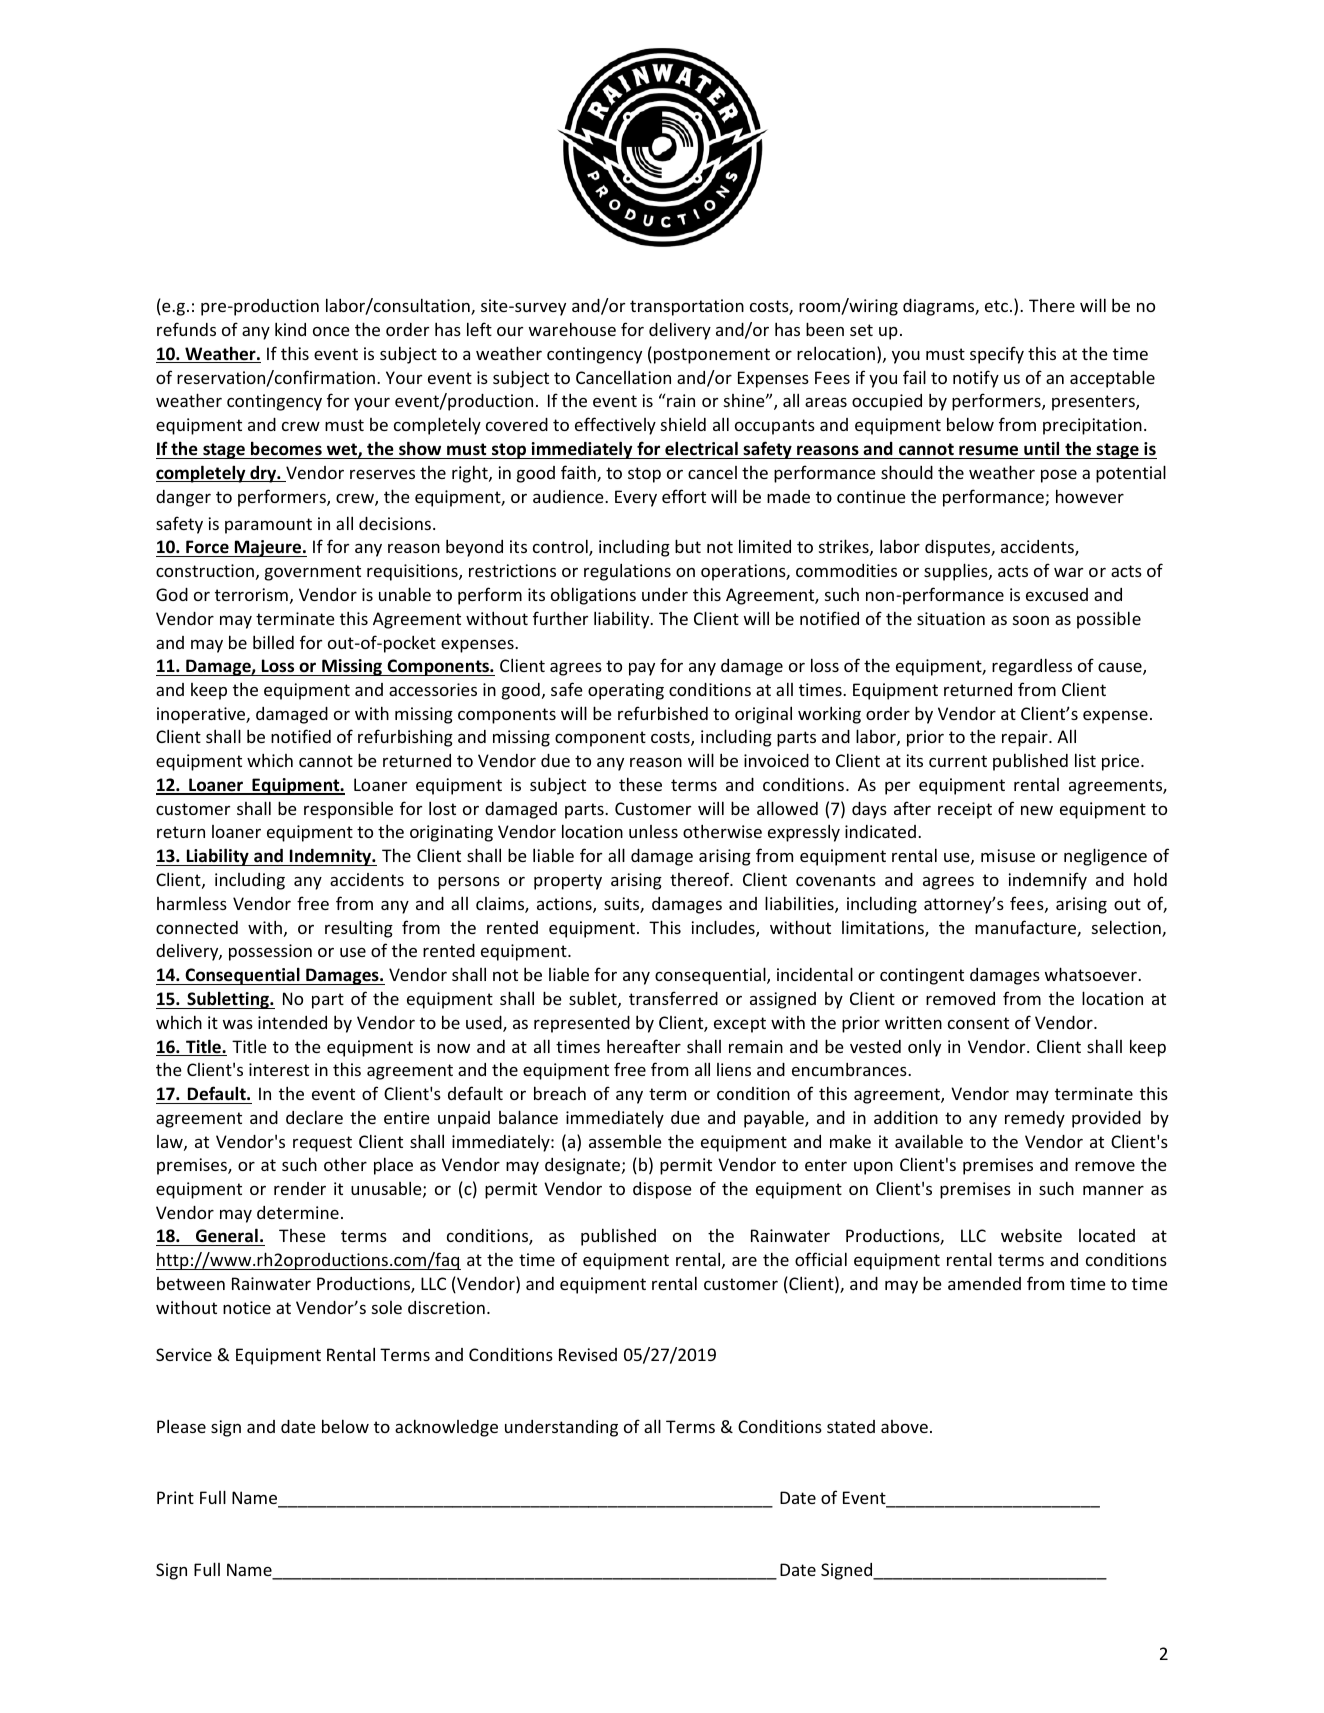  What do you see at coordinates (588, 1354) in the document?
I see `Revised` at bounding box center [588, 1354].
